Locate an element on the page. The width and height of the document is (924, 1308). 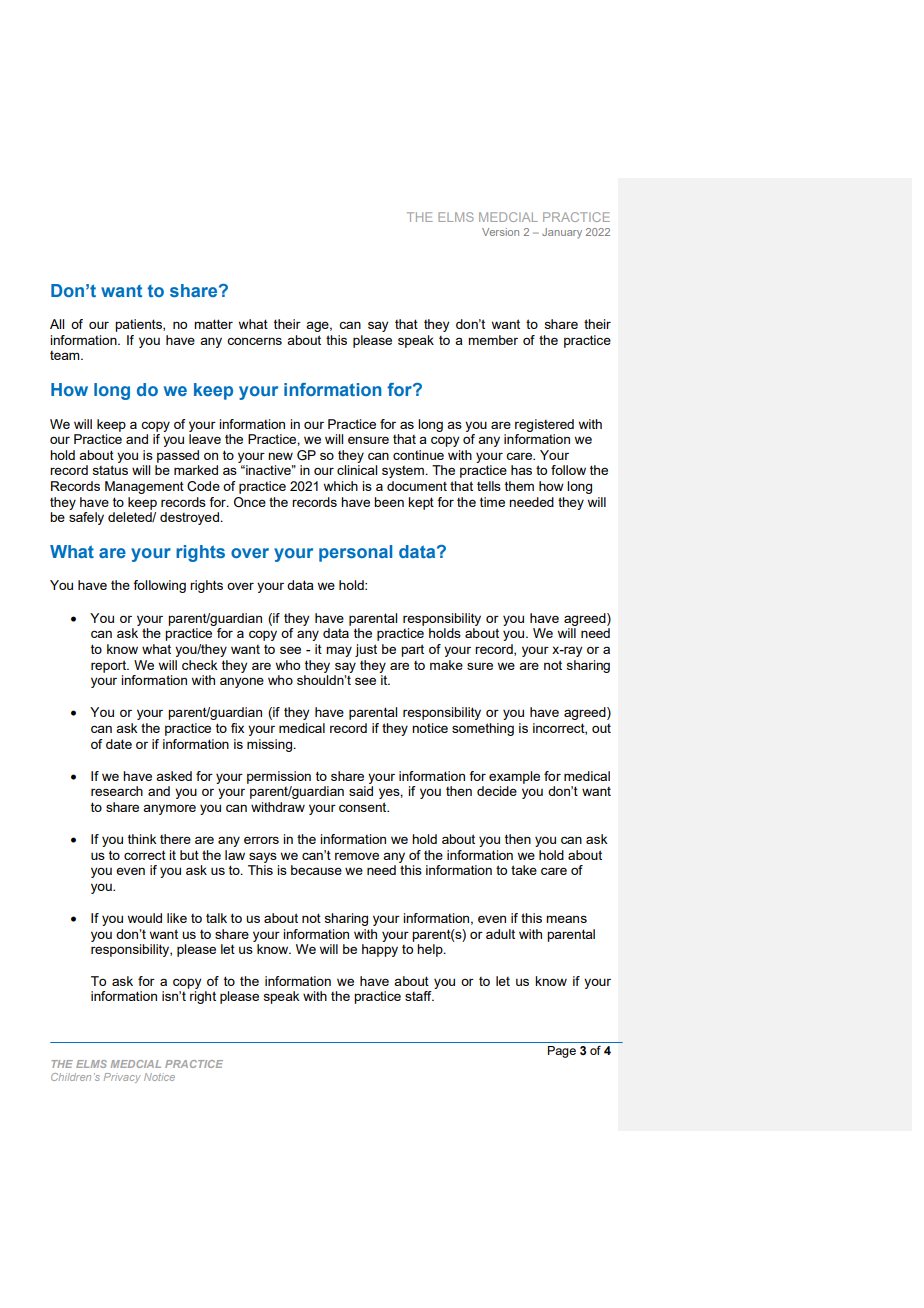
decide is located at coordinates (497, 791).
